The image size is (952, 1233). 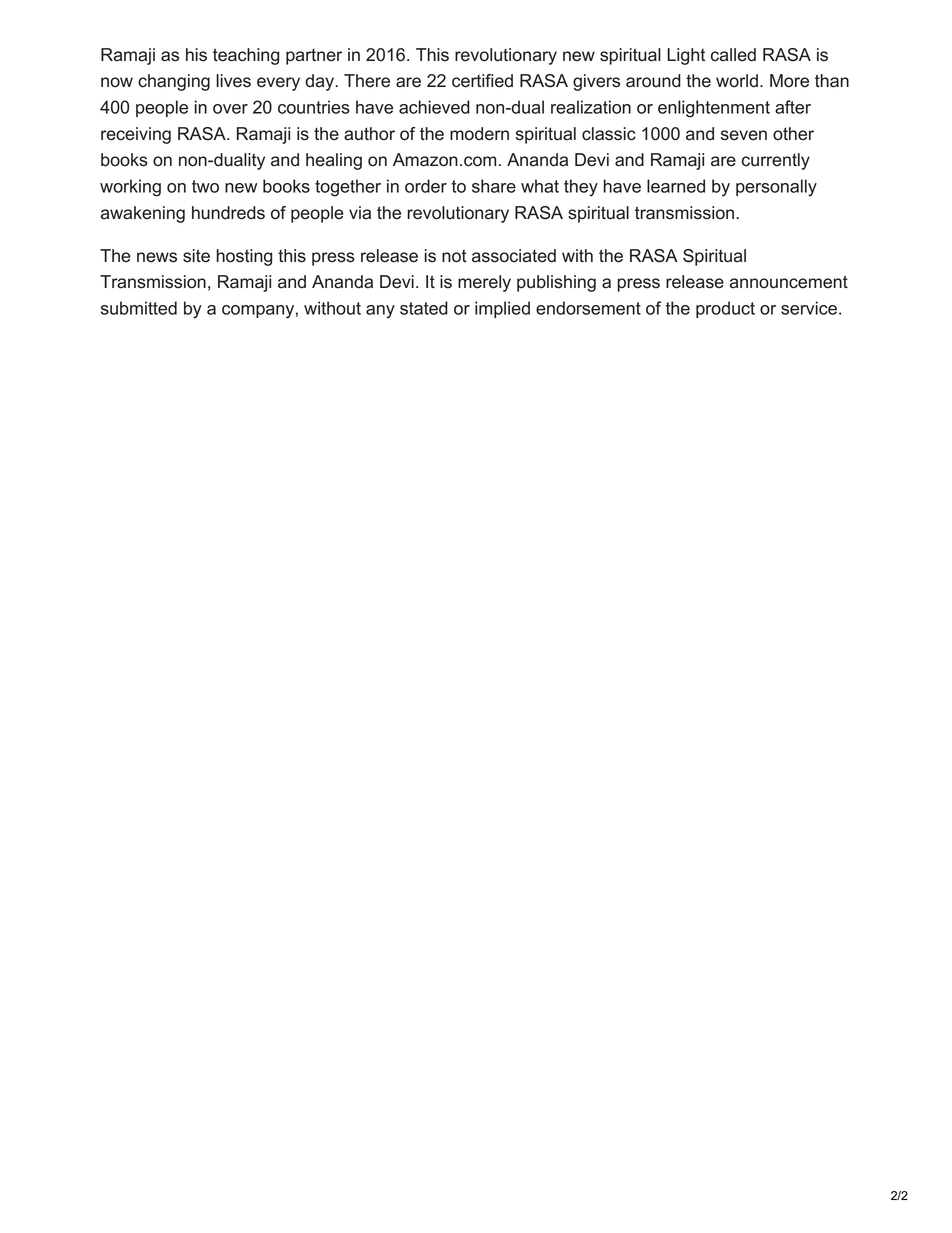 I want to click on certified, so click(x=482, y=81).
